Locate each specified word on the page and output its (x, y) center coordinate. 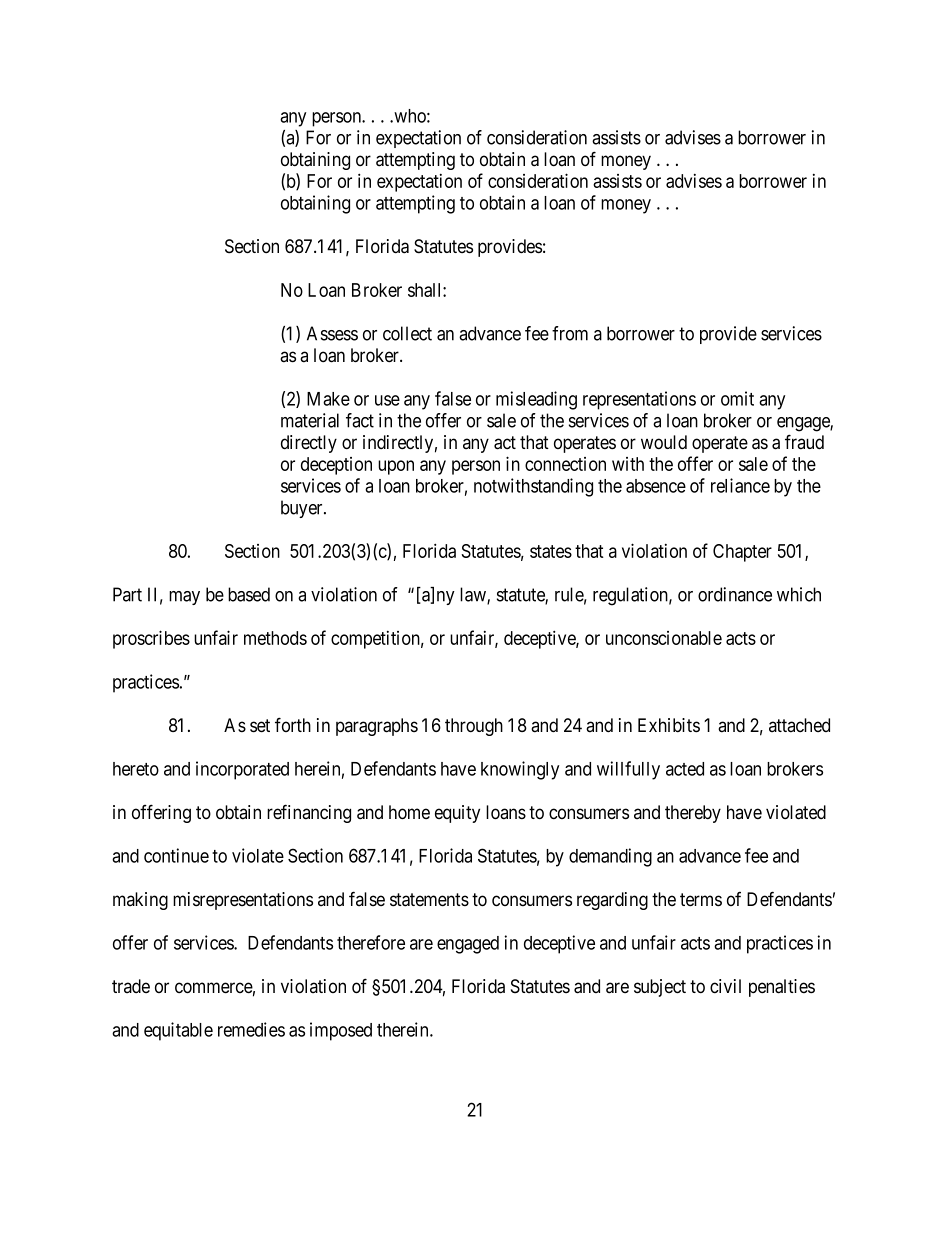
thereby (693, 814)
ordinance (735, 594)
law (474, 595)
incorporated (242, 770)
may (184, 598)
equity (457, 814)
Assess (332, 333)
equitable (178, 1031)
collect (407, 333)
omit (737, 398)
